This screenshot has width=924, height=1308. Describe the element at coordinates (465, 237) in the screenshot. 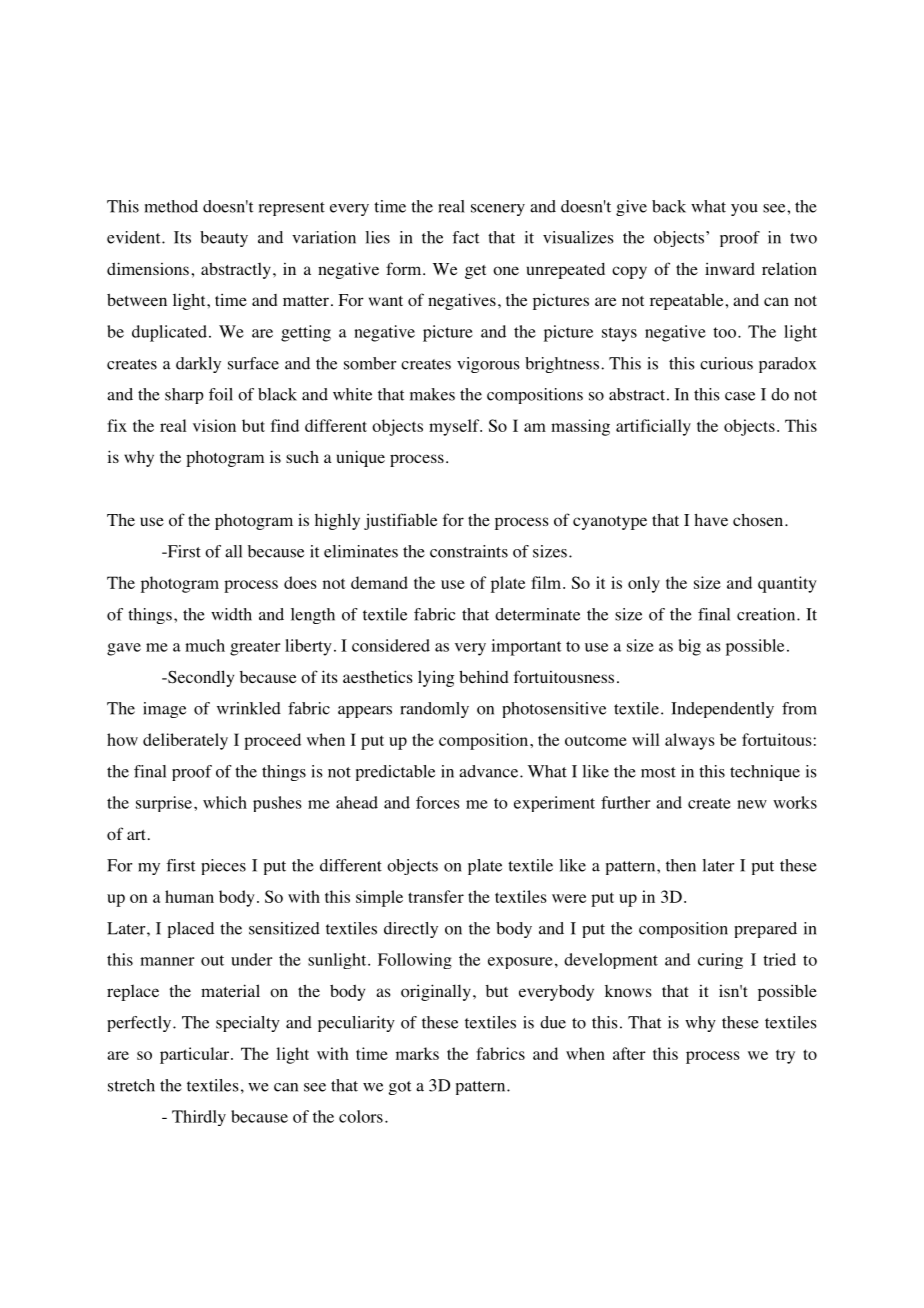

I see `fact` at that location.
